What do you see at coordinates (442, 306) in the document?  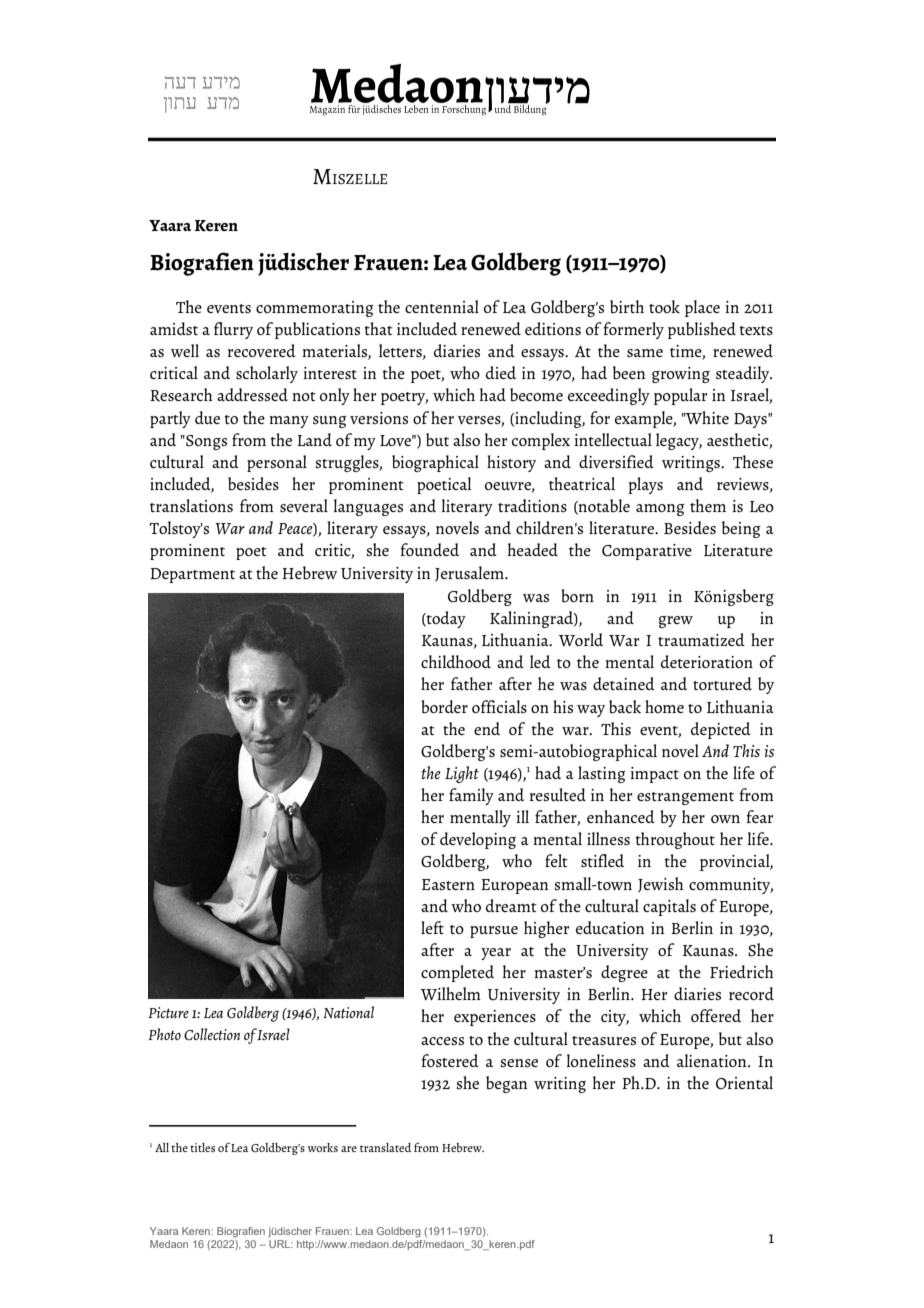 I see `centennial` at bounding box center [442, 306].
